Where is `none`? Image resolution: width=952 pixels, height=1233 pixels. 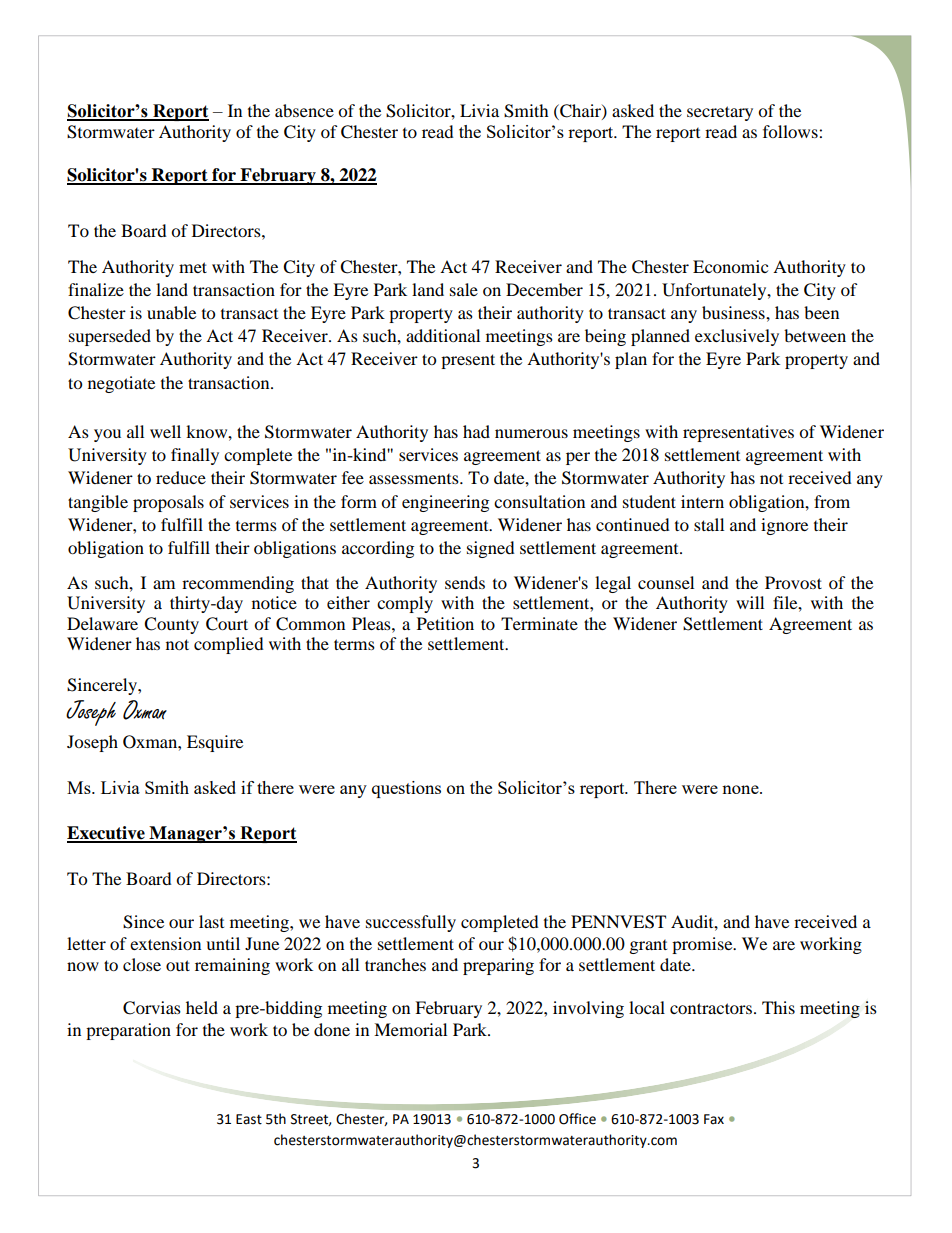 none is located at coordinates (741, 789).
